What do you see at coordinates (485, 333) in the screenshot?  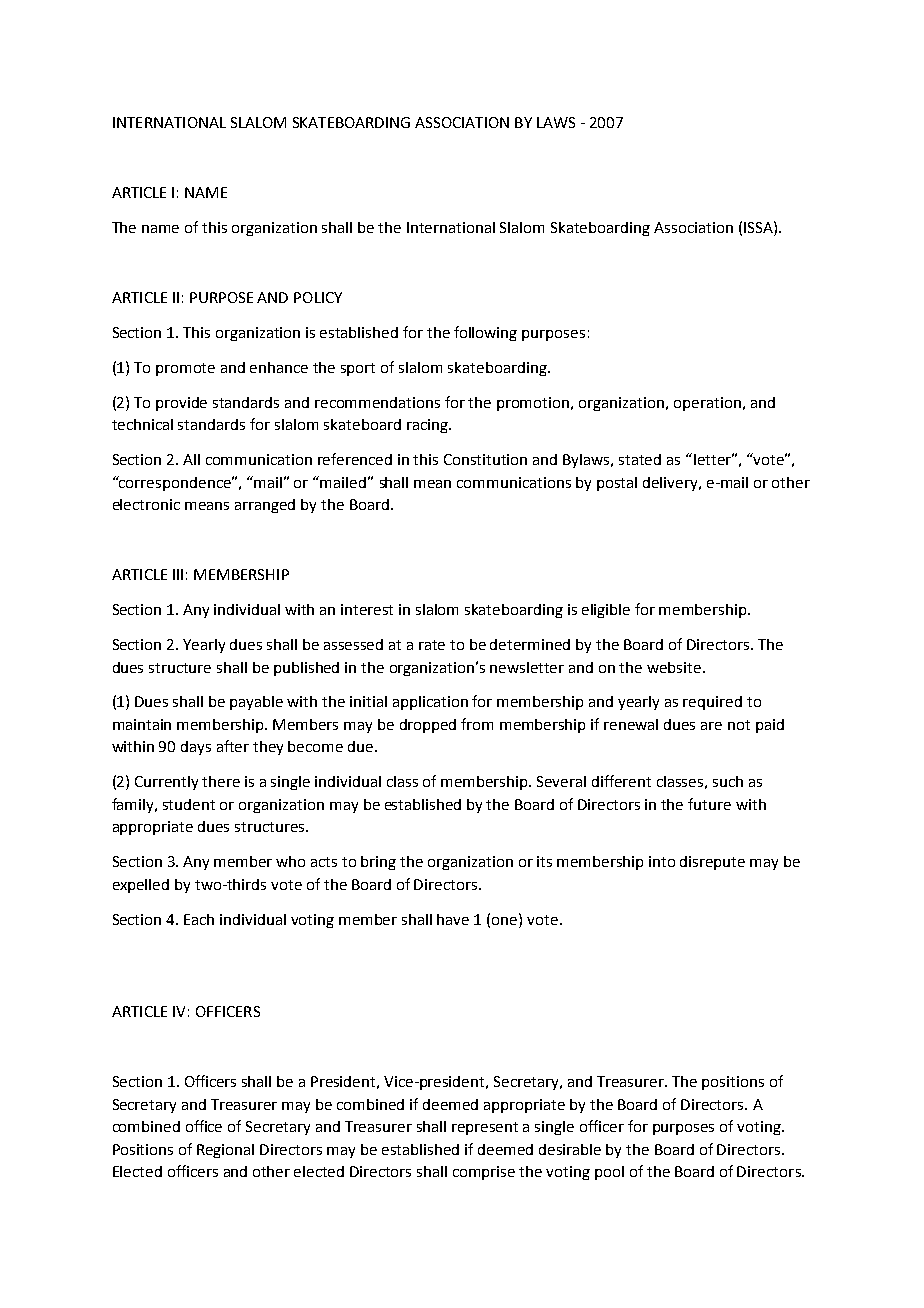 I see `following` at bounding box center [485, 333].
